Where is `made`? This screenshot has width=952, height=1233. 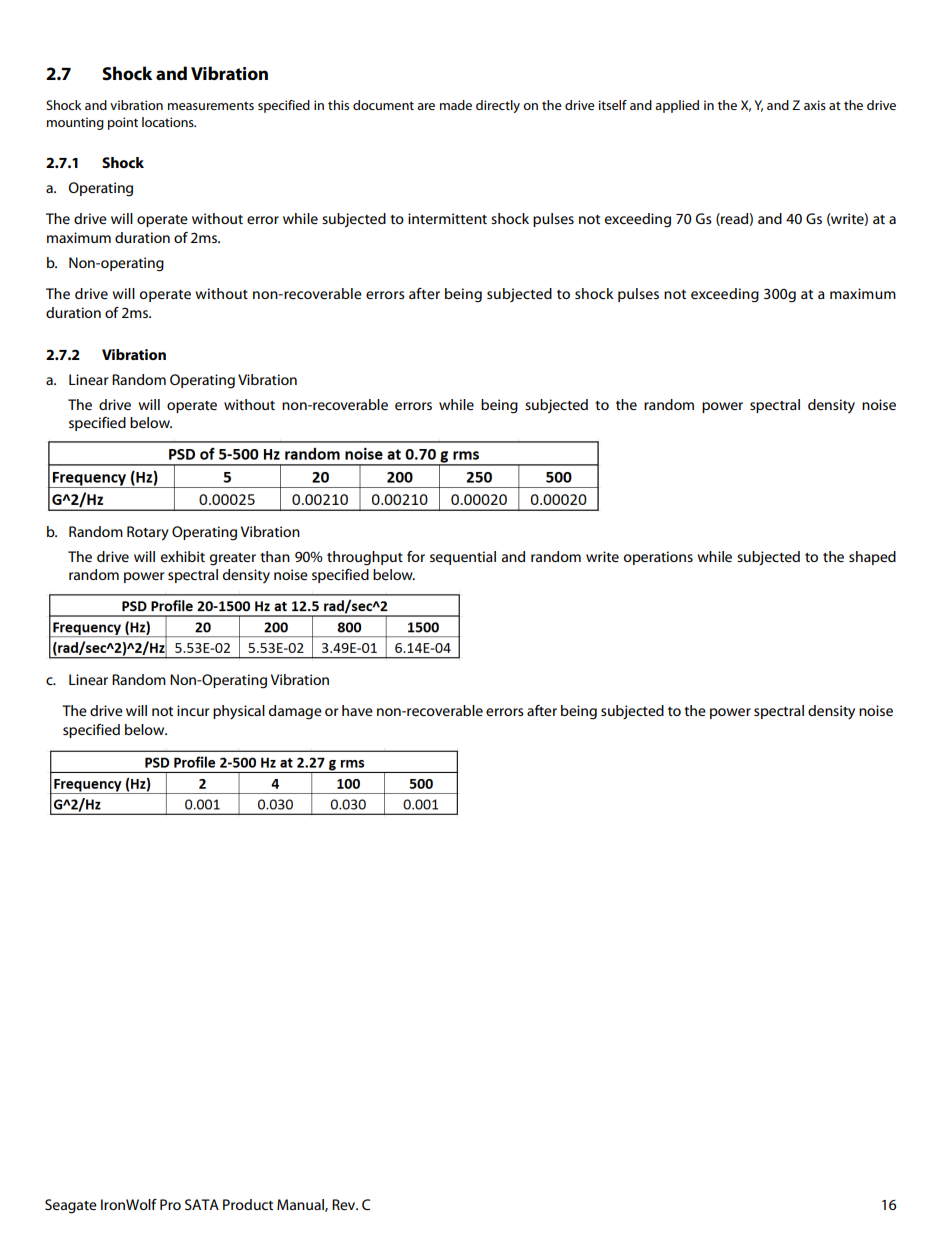 made is located at coordinates (456, 105).
